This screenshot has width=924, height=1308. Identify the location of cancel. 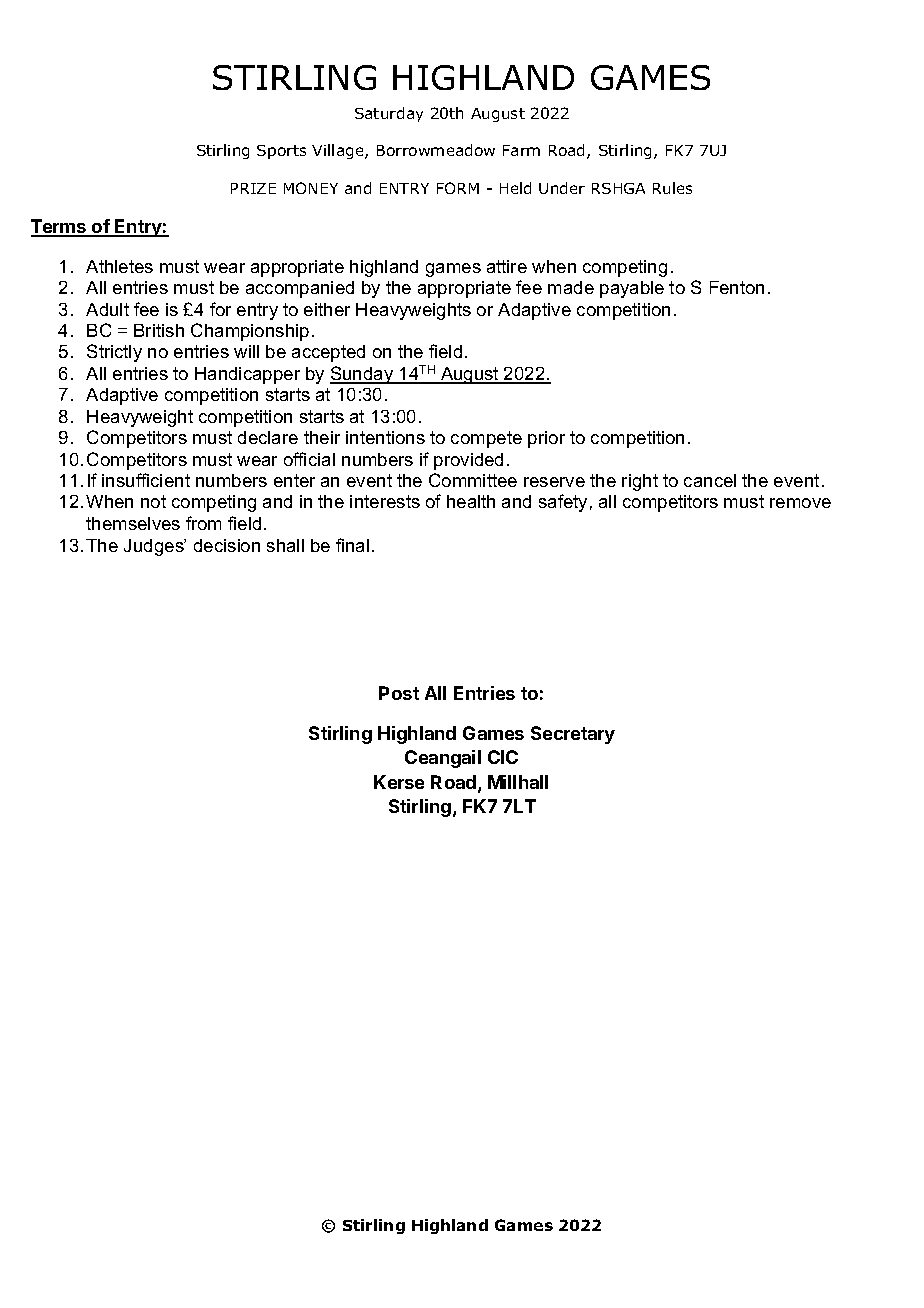
(710, 480).
